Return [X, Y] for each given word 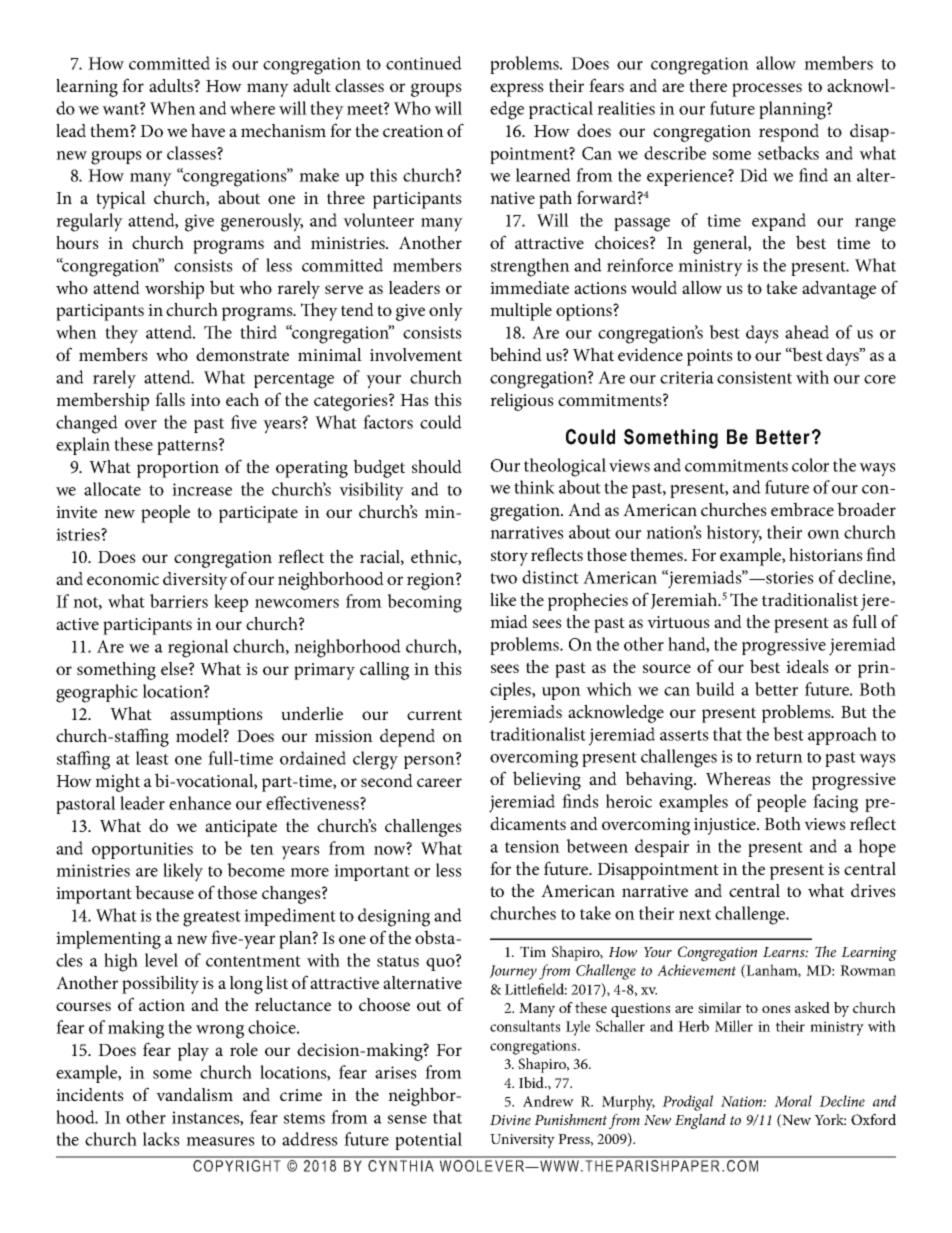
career [439, 782]
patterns [188, 446]
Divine [510, 1120]
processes [767, 90]
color [810, 465]
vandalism [194, 1094]
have [208, 130]
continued [424, 63]
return [779, 757]
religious [522, 402]
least [152, 758]
